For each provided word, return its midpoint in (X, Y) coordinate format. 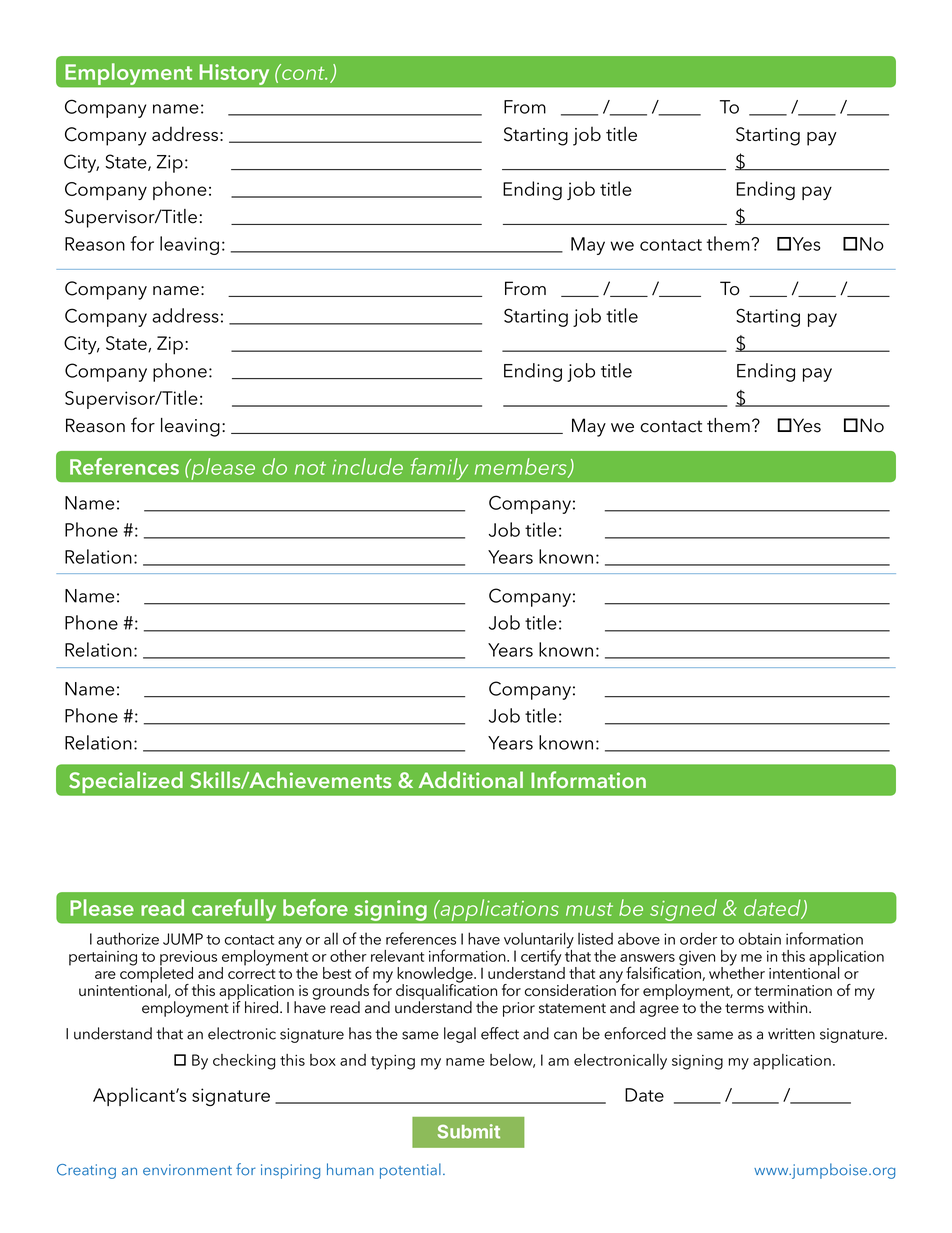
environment (187, 1170)
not (310, 468)
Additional (471, 779)
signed (683, 910)
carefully (234, 910)
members (522, 467)
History (234, 74)
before (315, 907)
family (439, 469)
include (367, 466)
